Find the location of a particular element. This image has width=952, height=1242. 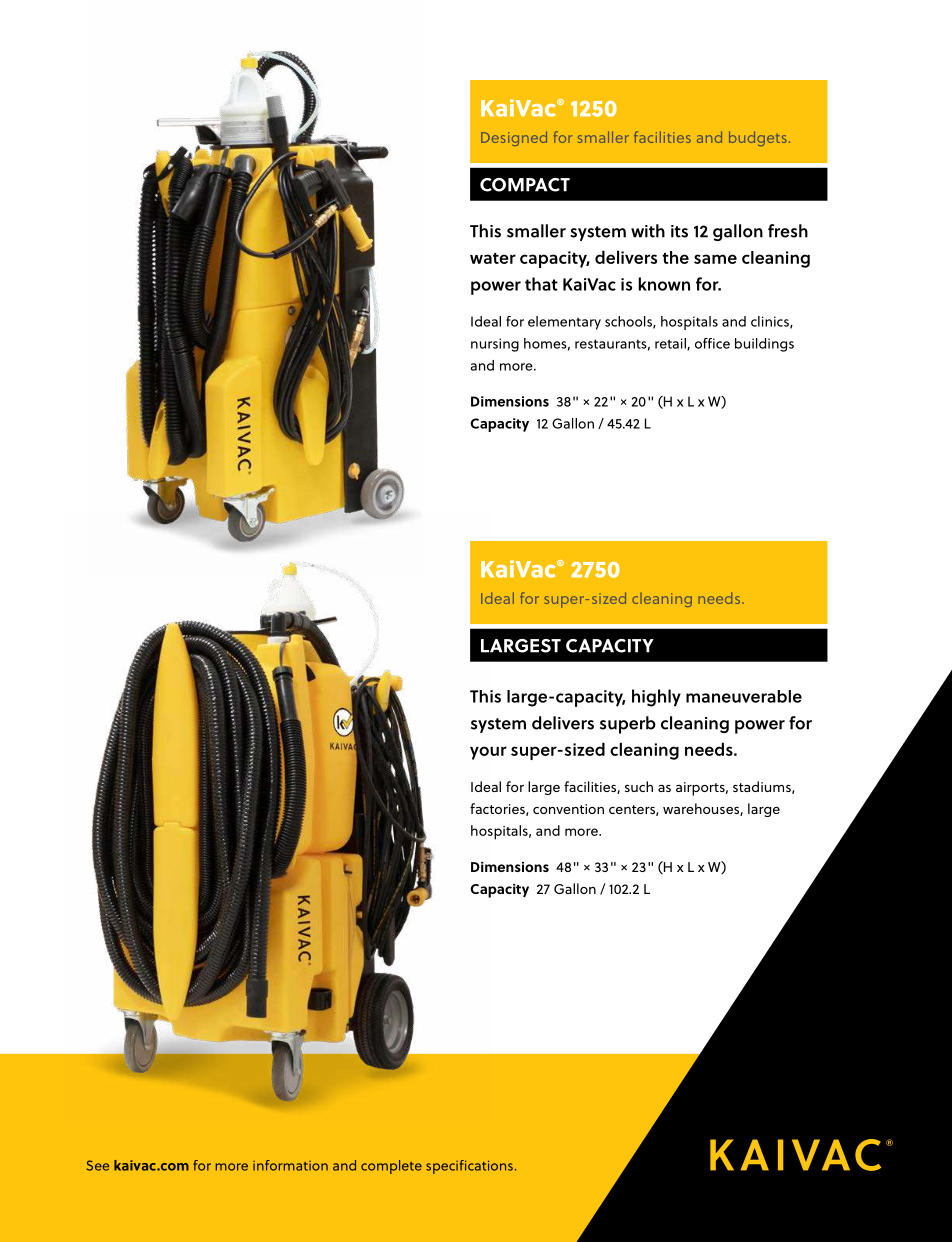

Designed is located at coordinates (514, 138).
